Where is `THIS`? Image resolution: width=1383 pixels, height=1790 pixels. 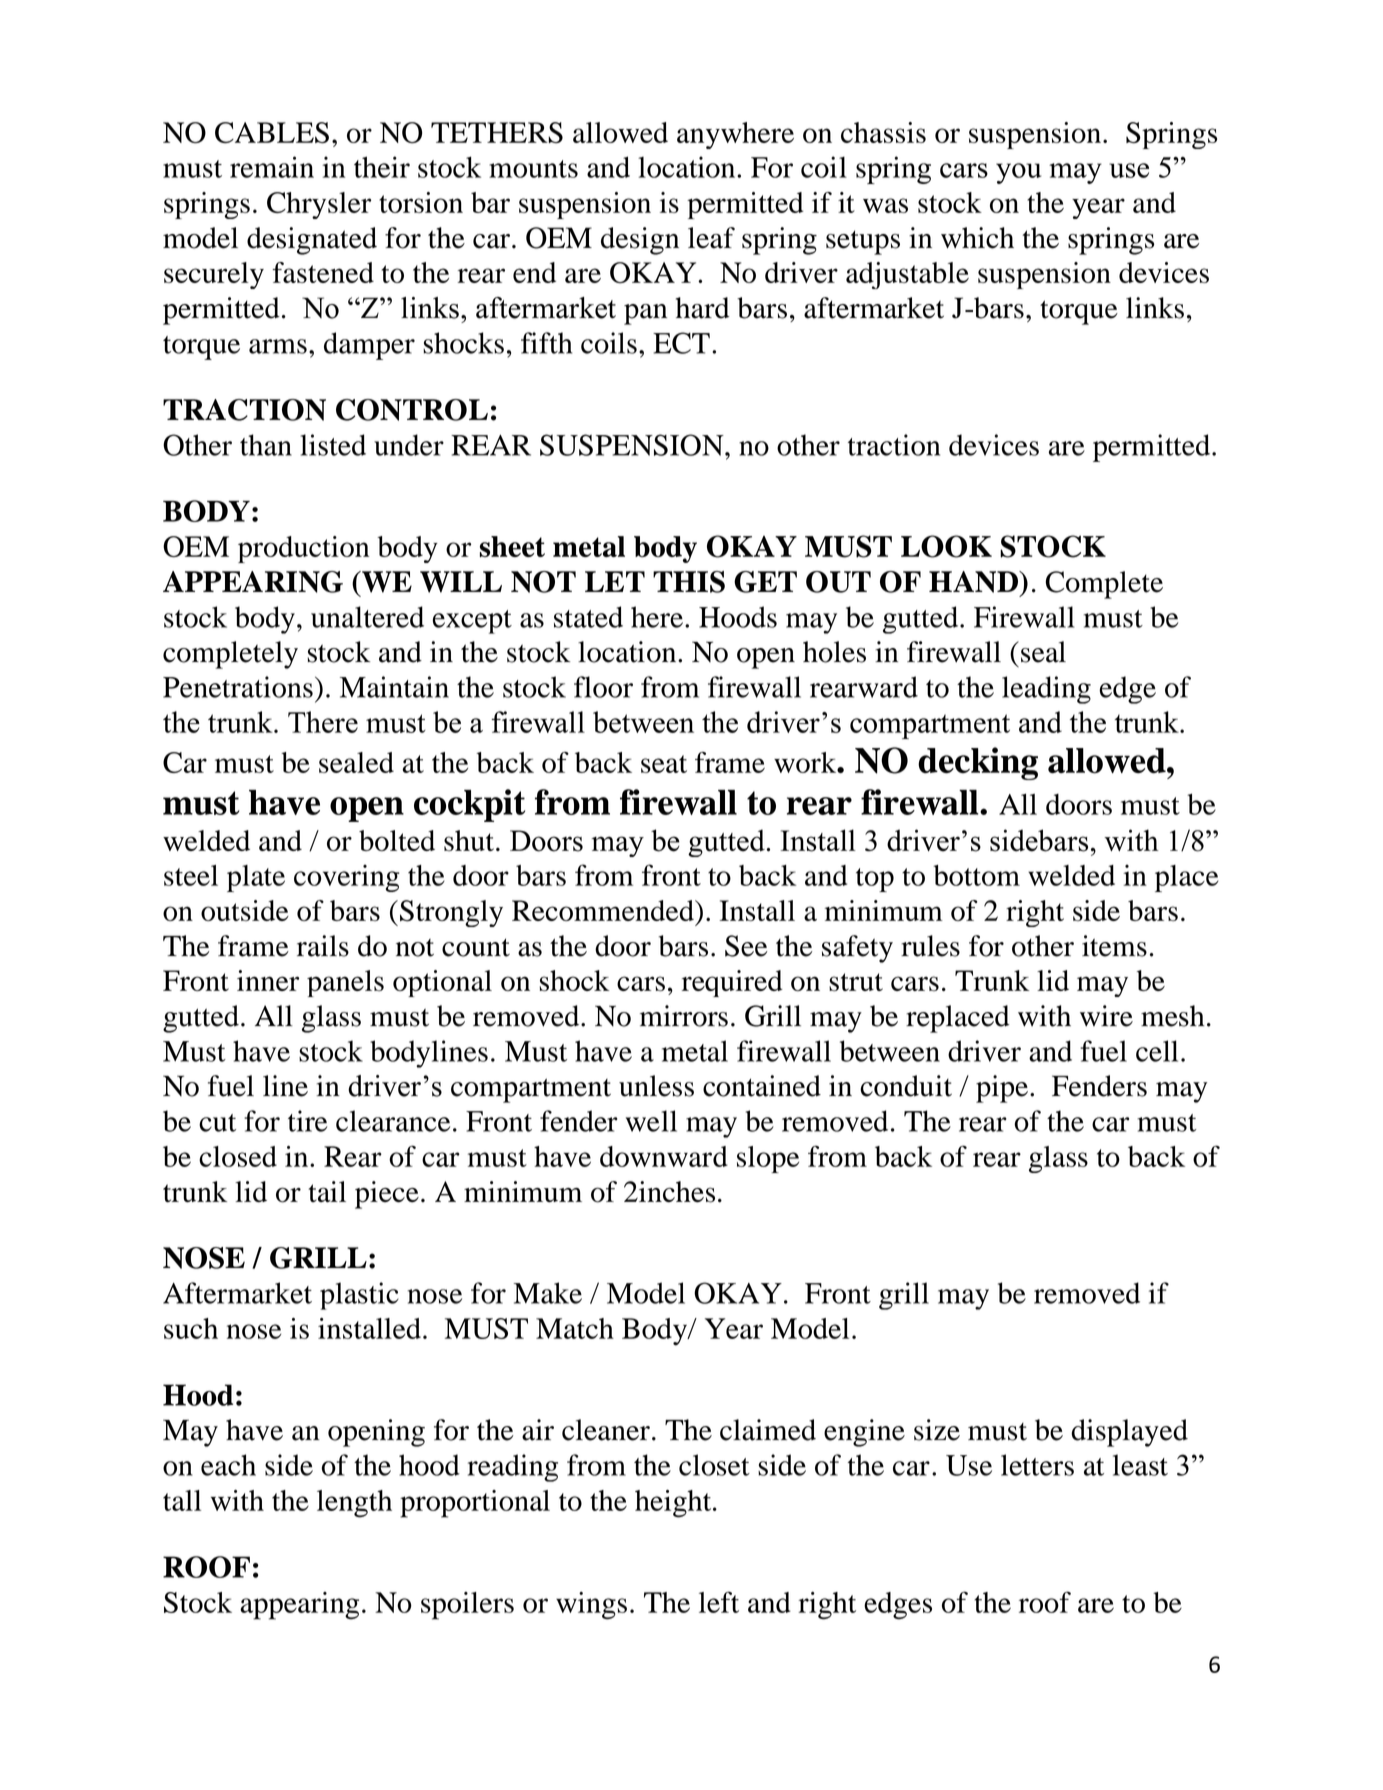 THIS is located at coordinates (689, 582).
